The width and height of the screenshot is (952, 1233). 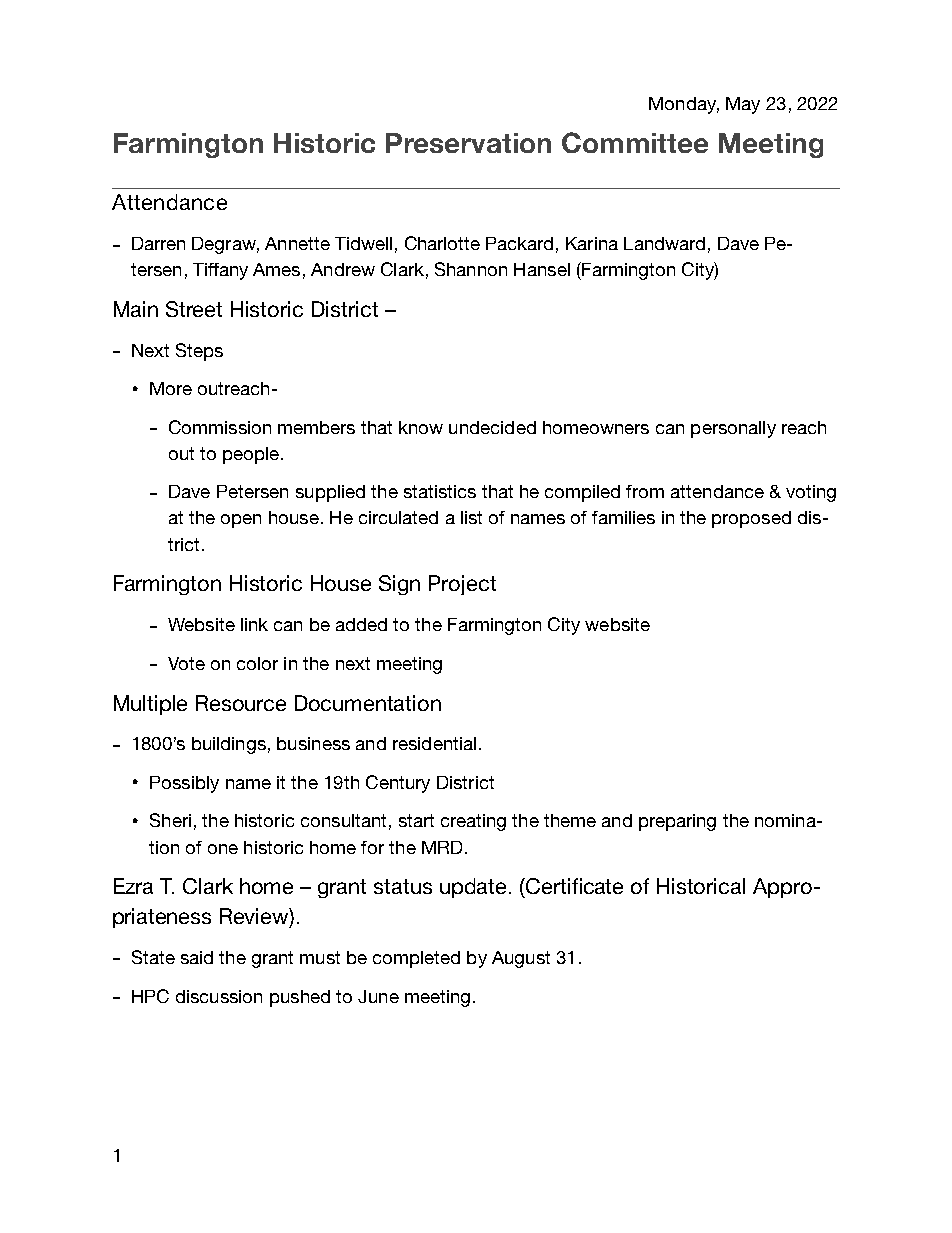 I want to click on link, so click(x=254, y=624).
